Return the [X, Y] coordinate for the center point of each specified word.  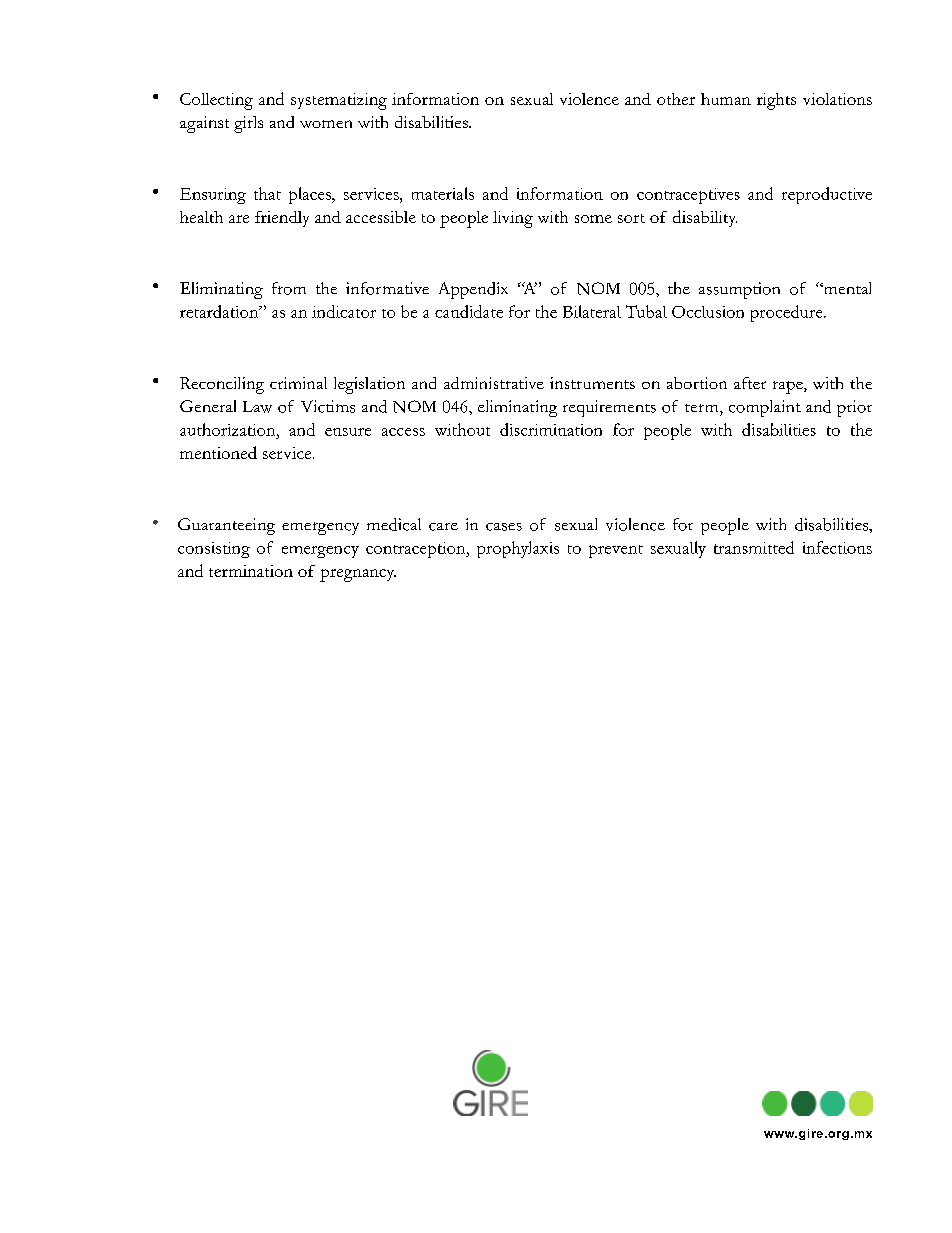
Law [257, 407]
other [676, 99]
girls [248, 124]
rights [776, 101]
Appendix [473, 290]
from [289, 288]
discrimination [551, 429]
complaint [765, 408]
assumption [739, 290]
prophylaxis [518, 549]
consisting [214, 550]
